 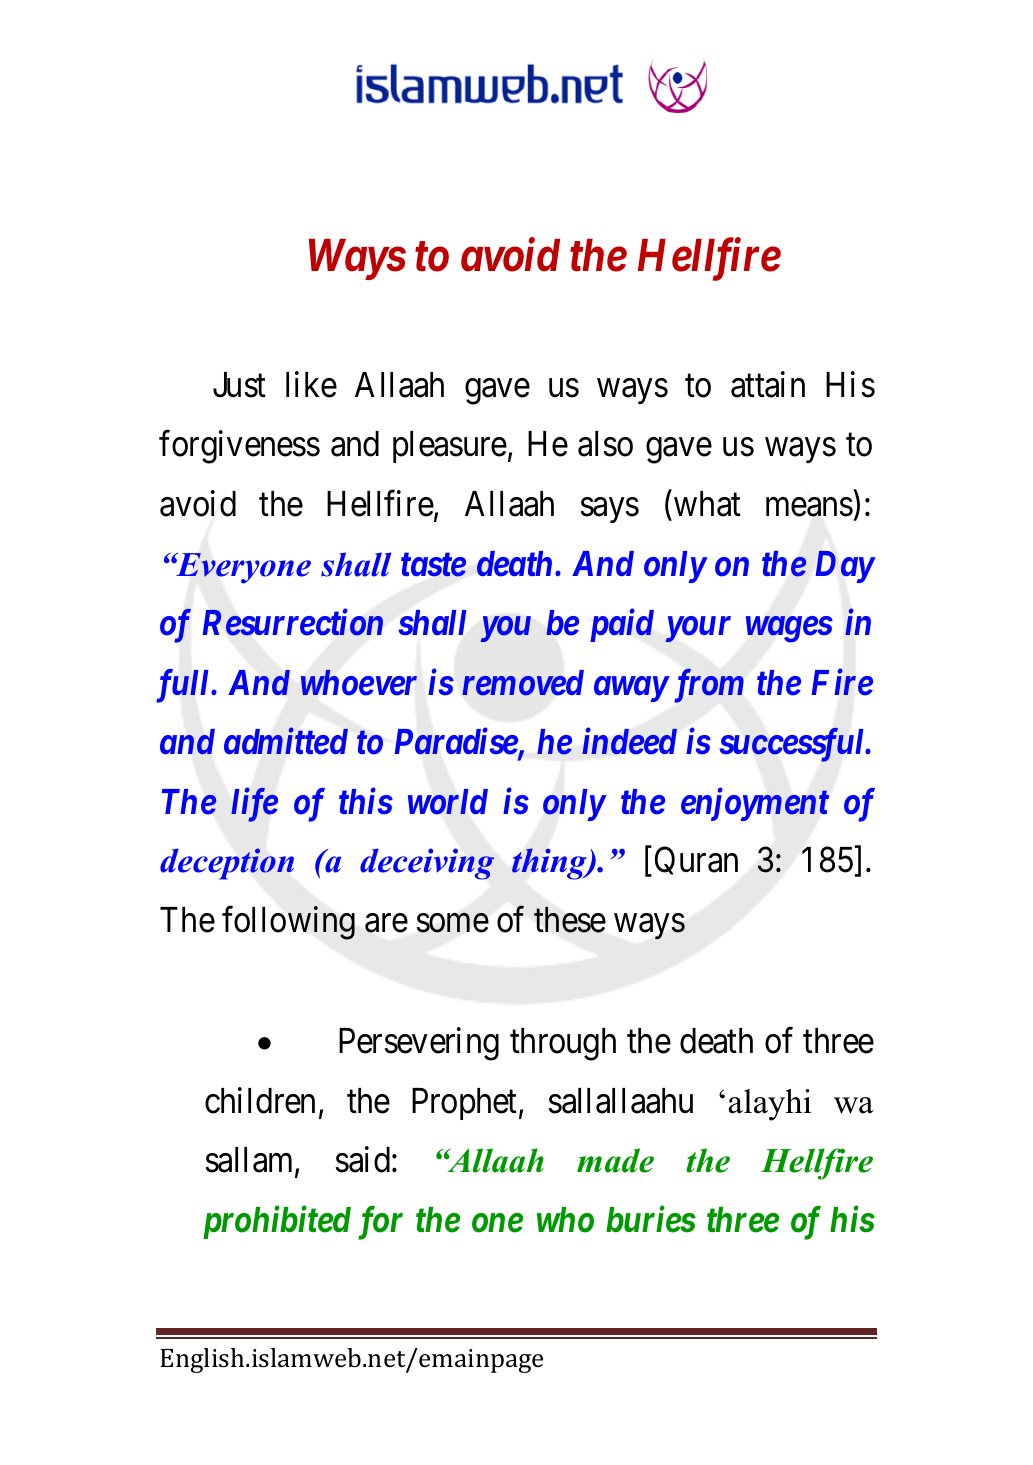 I want to click on attain, so click(x=768, y=384).
